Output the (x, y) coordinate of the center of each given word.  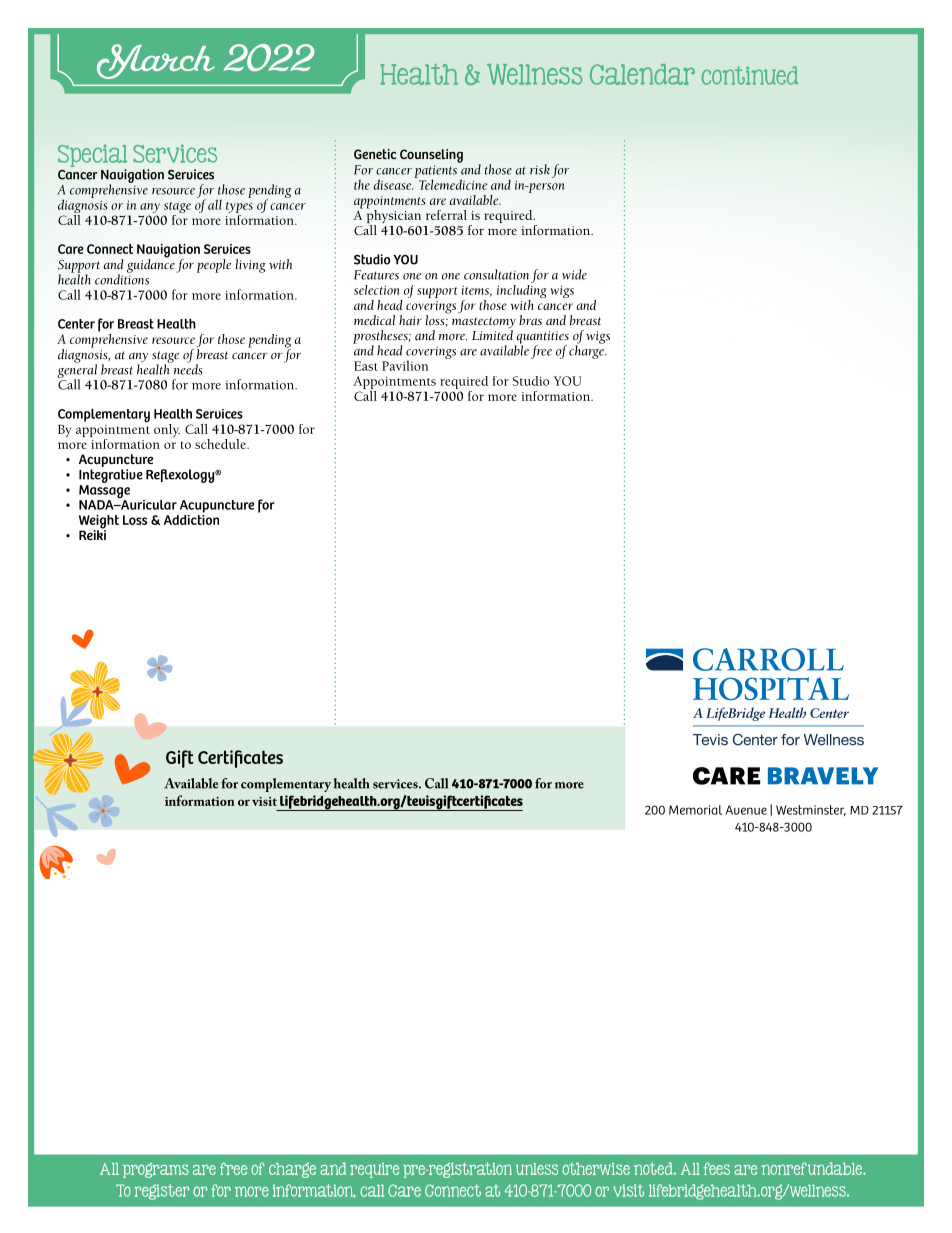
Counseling (431, 156)
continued (750, 75)
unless (537, 1169)
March (156, 61)
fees (717, 1168)
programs (156, 1170)
